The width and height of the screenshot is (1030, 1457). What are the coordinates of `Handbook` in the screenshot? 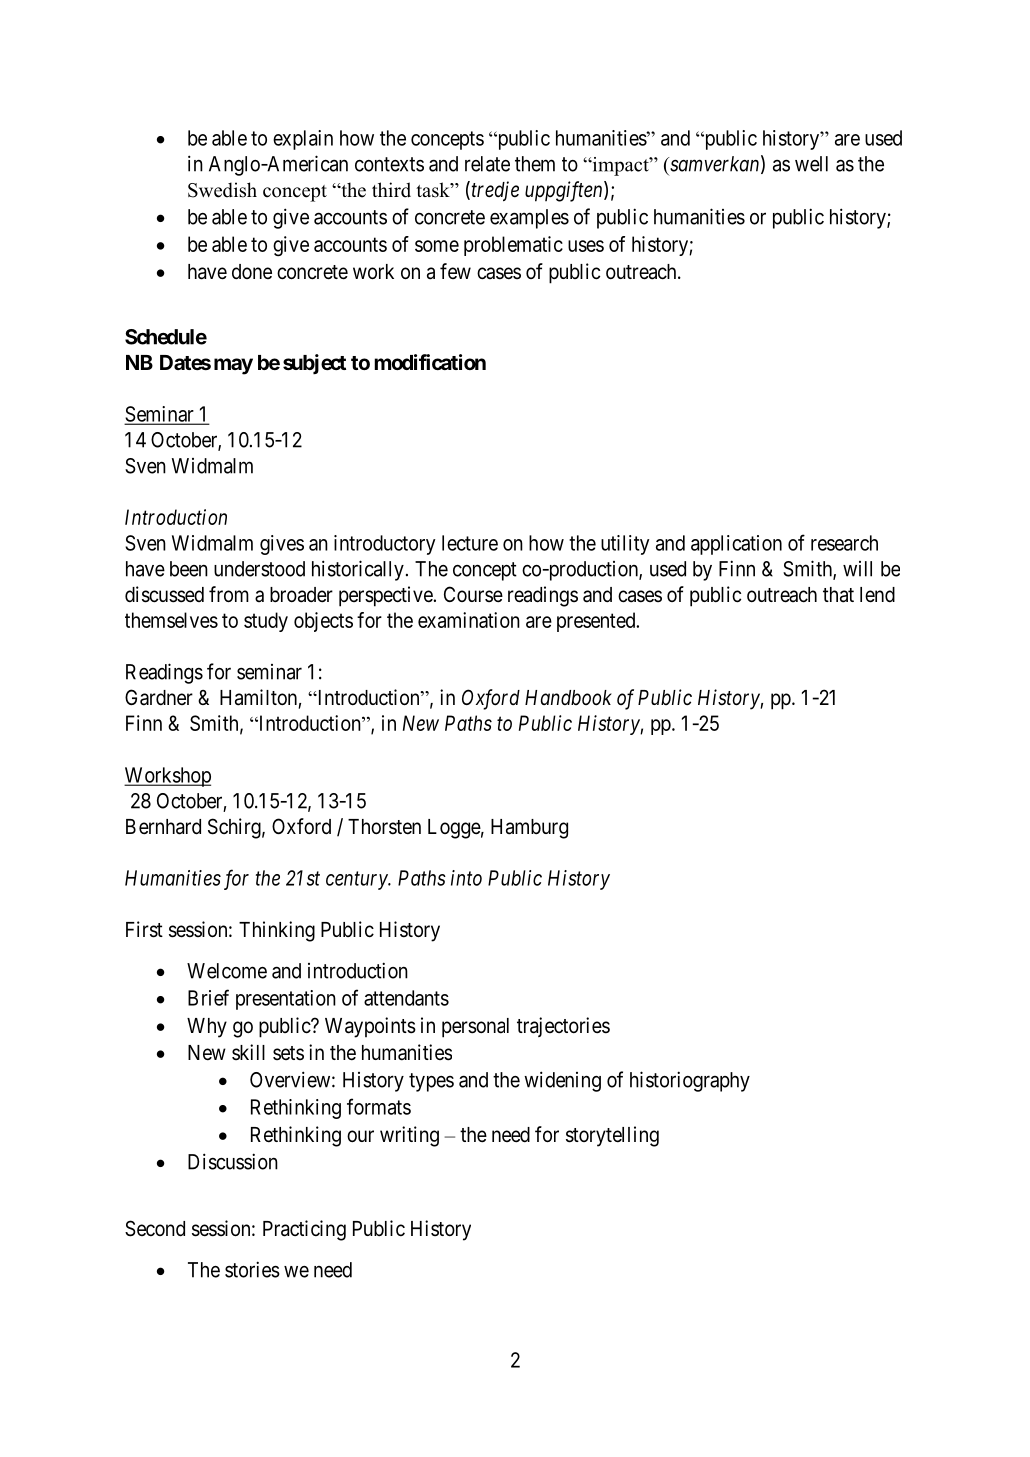 It's located at (568, 698).
